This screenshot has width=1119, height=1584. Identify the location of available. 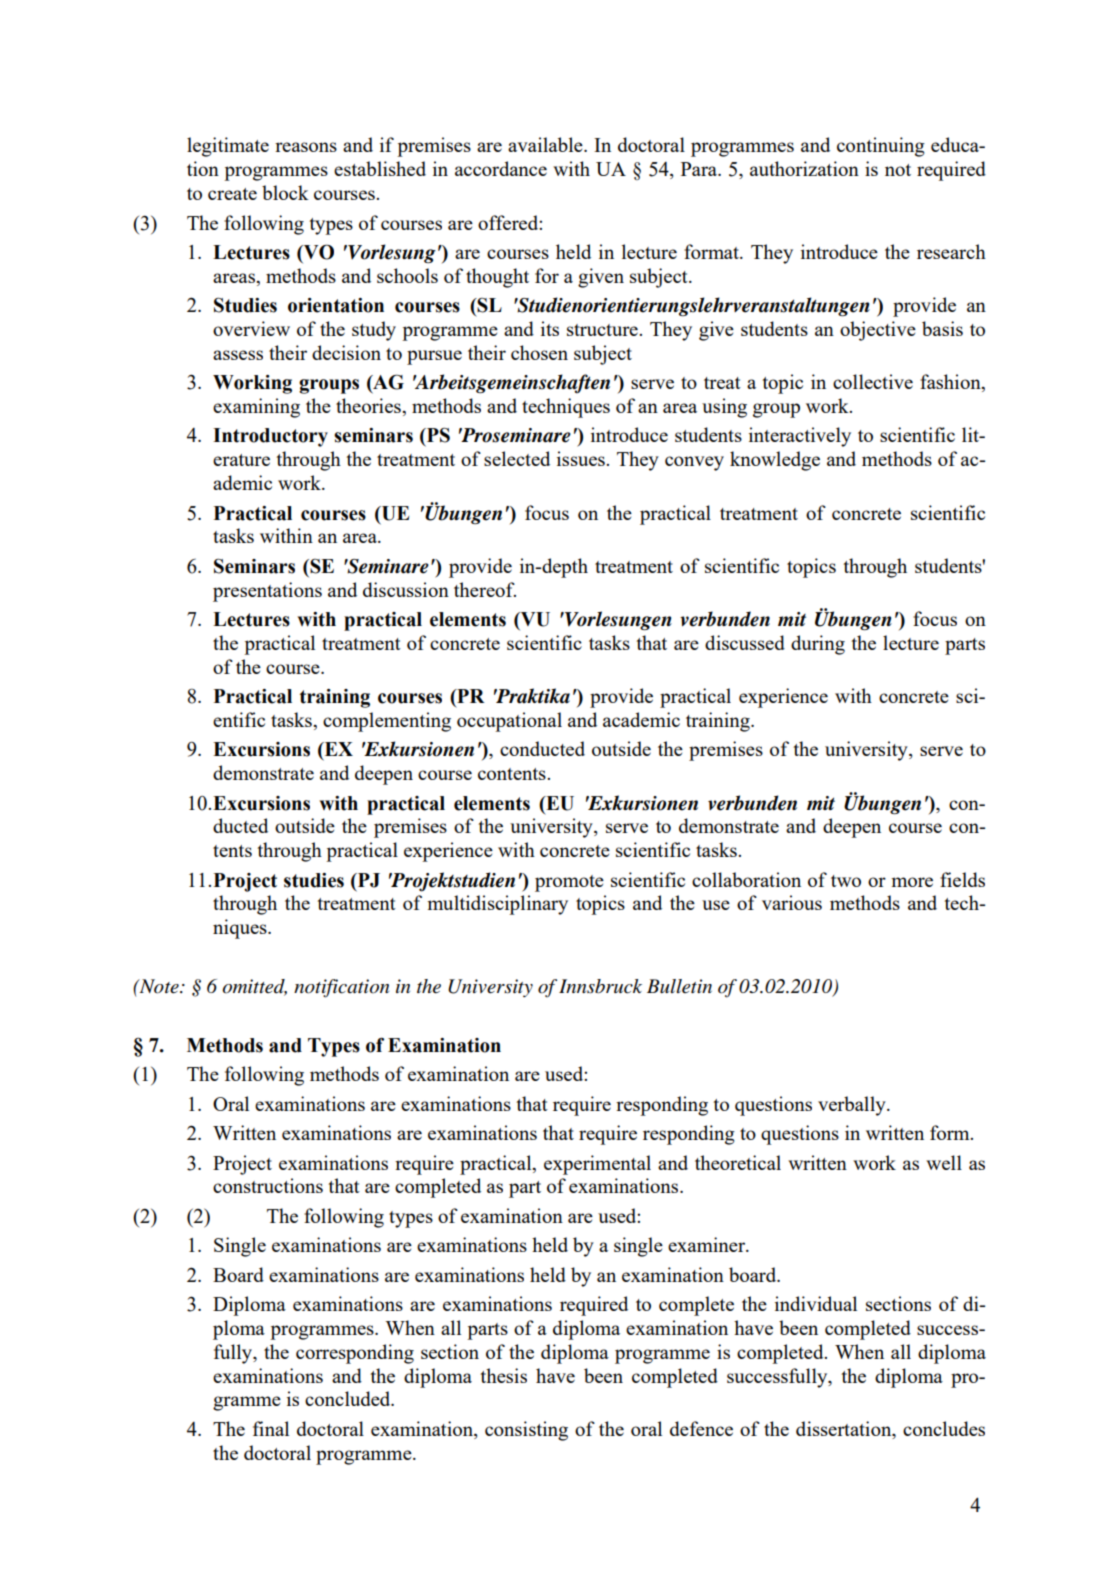
(546, 144).
